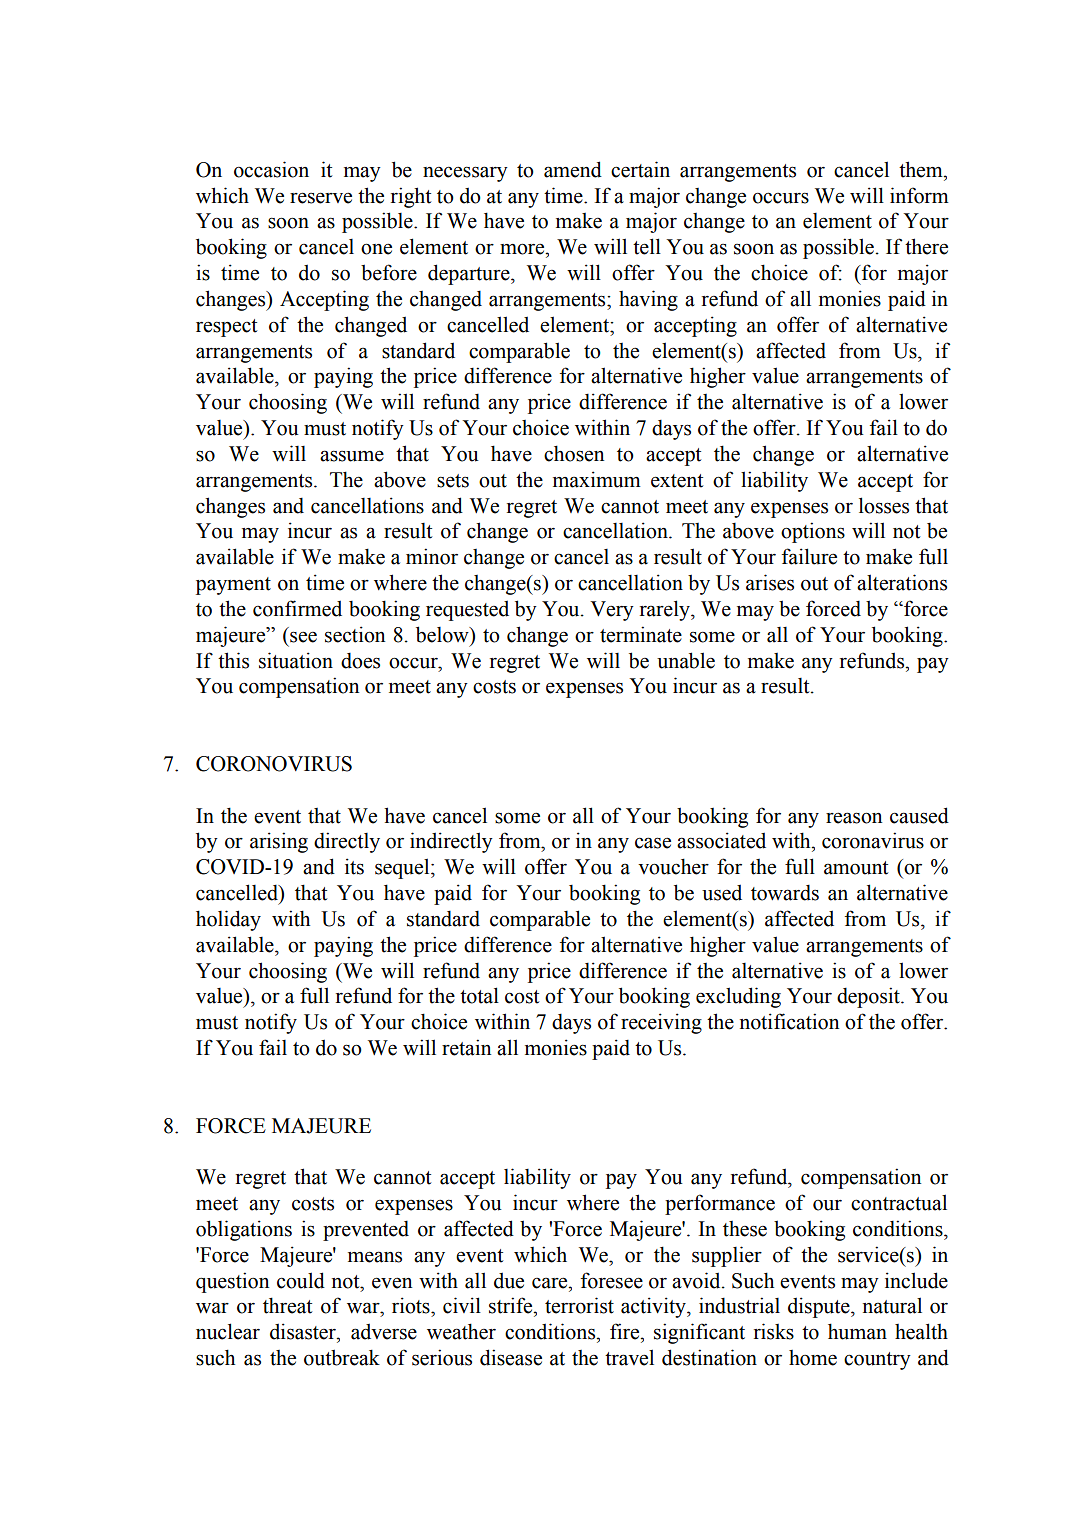 The height and width of the screenshot is (1527, 1080). What do you see at coordinates (573, 169) in the screenshot?
I see `amend` at bounding box center [573, 169].
